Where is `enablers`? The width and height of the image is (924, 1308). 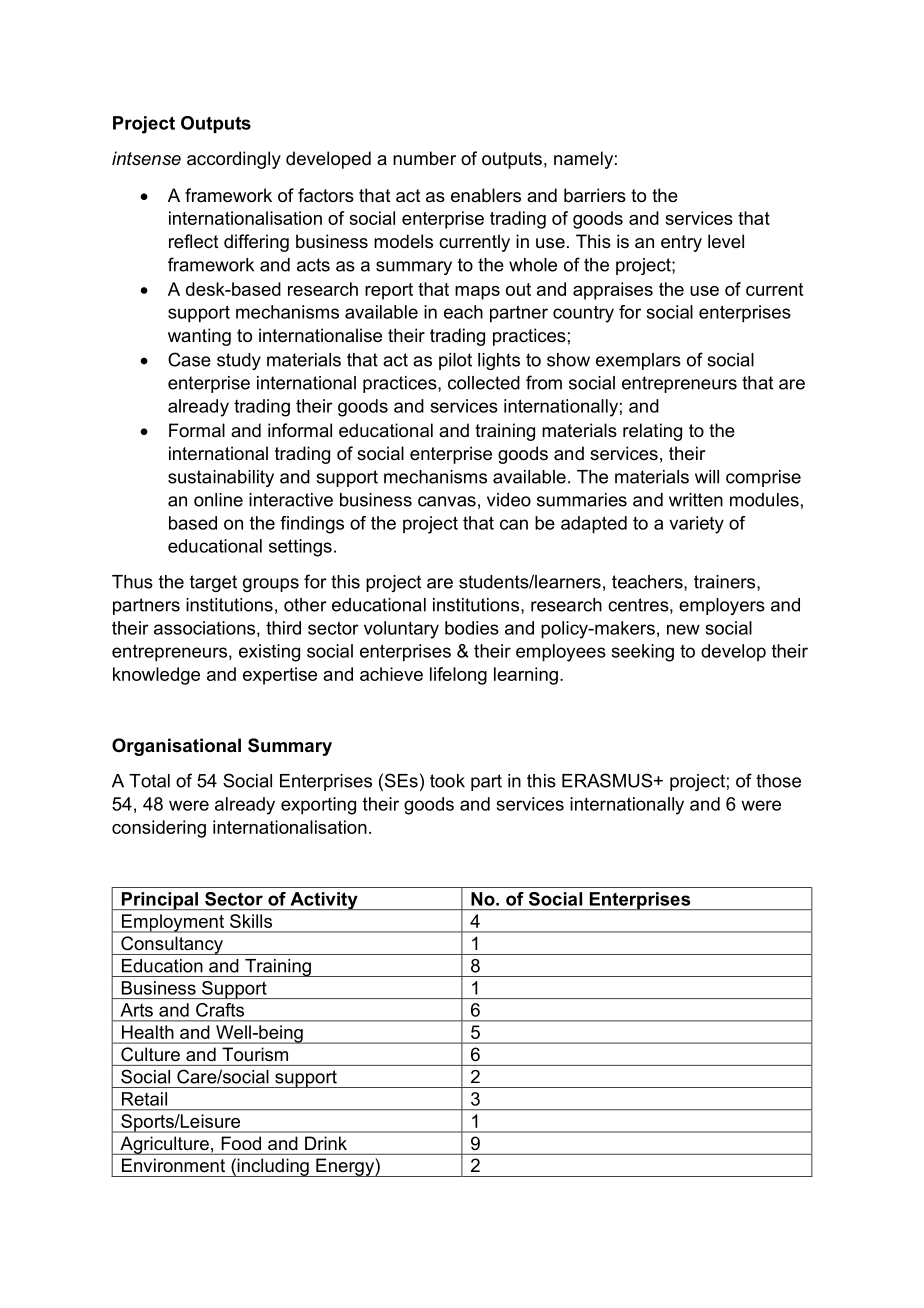
enablers is located at coordinates (486, 195).
